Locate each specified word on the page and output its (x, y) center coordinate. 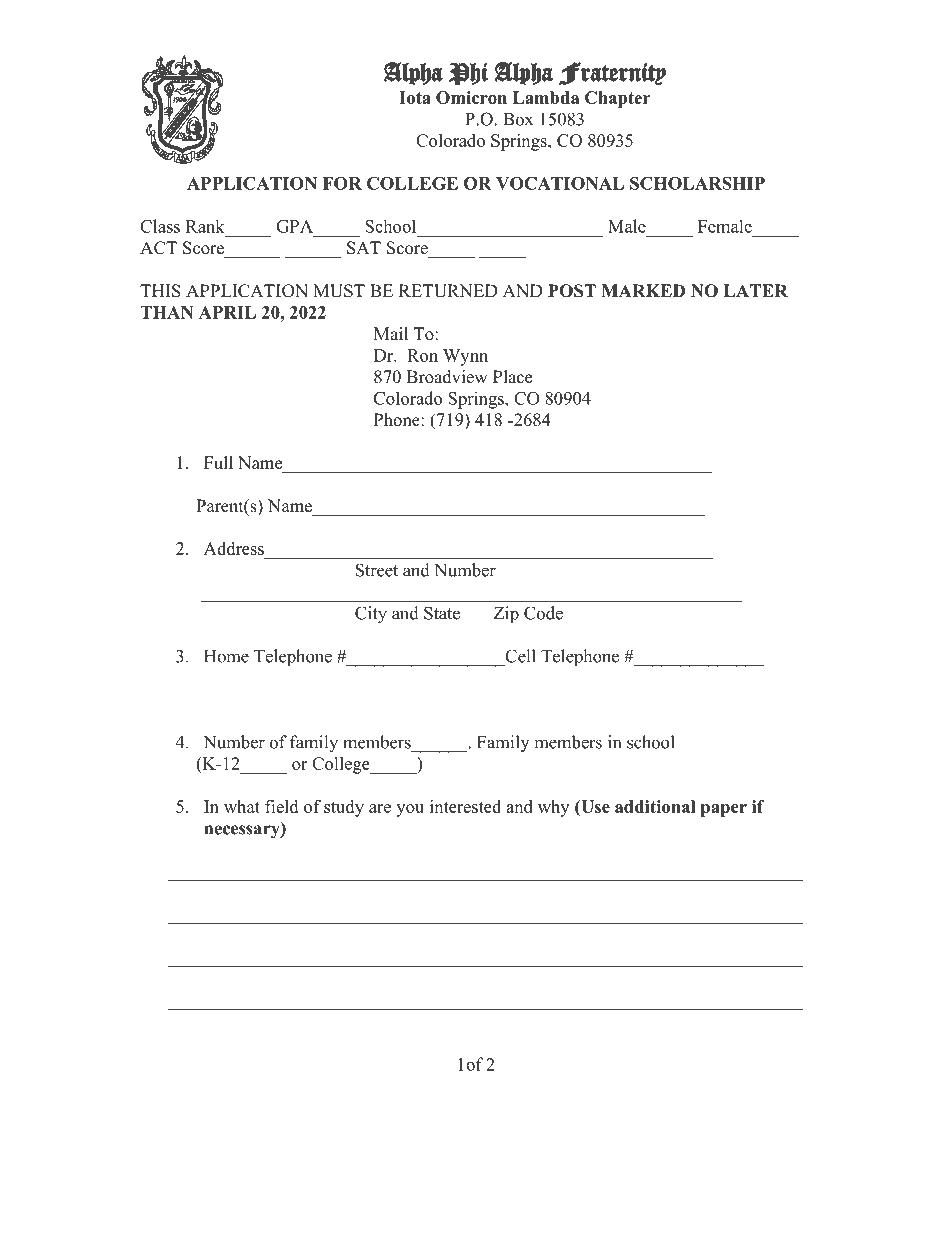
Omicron (471, 97)
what (242, 806)
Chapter (617, 99)
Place (512, 377)
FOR (342, 183)
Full (218, 463)
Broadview (447, 377)
